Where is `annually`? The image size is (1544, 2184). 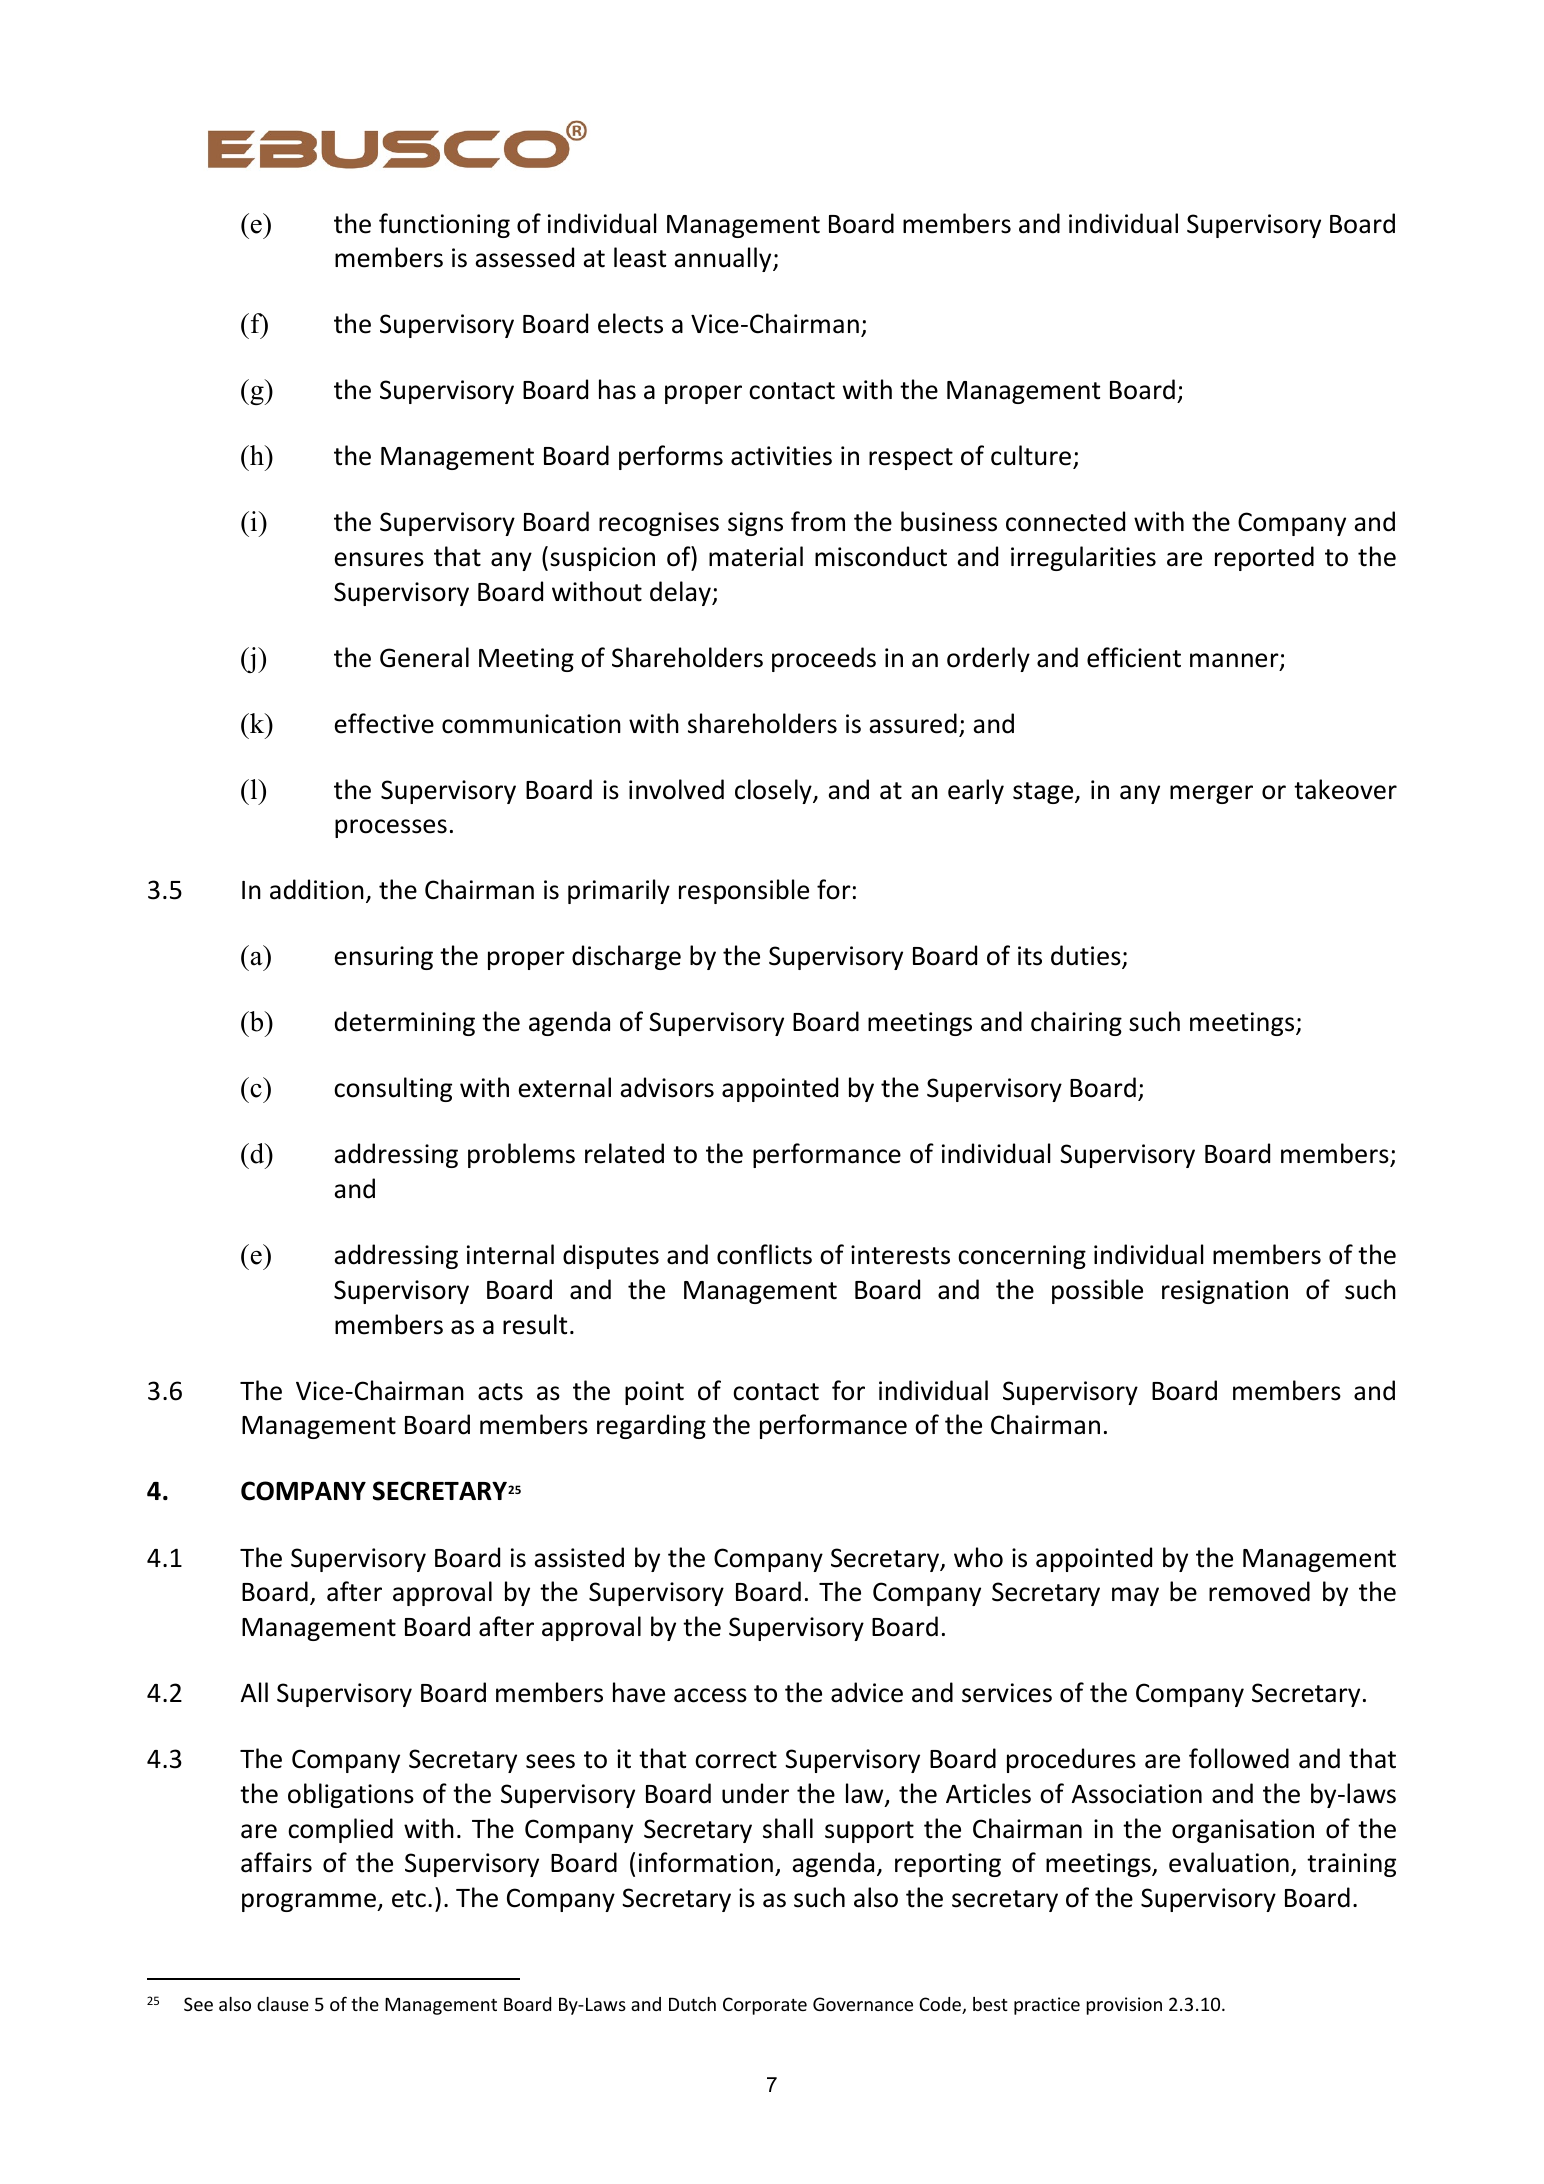 annually is located at coordinates (724, 259).
